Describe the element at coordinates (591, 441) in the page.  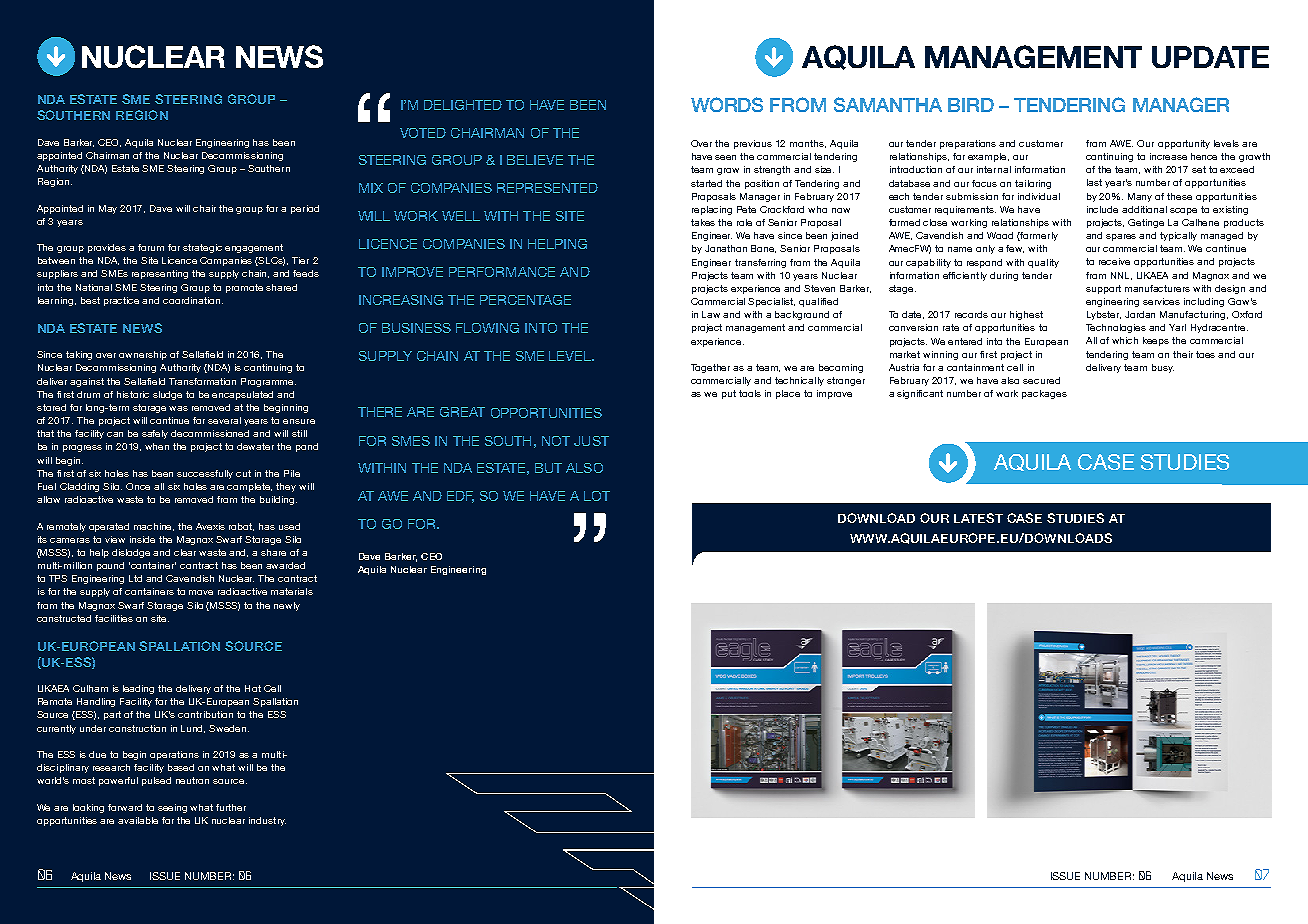
I see `JUST` at that location.
